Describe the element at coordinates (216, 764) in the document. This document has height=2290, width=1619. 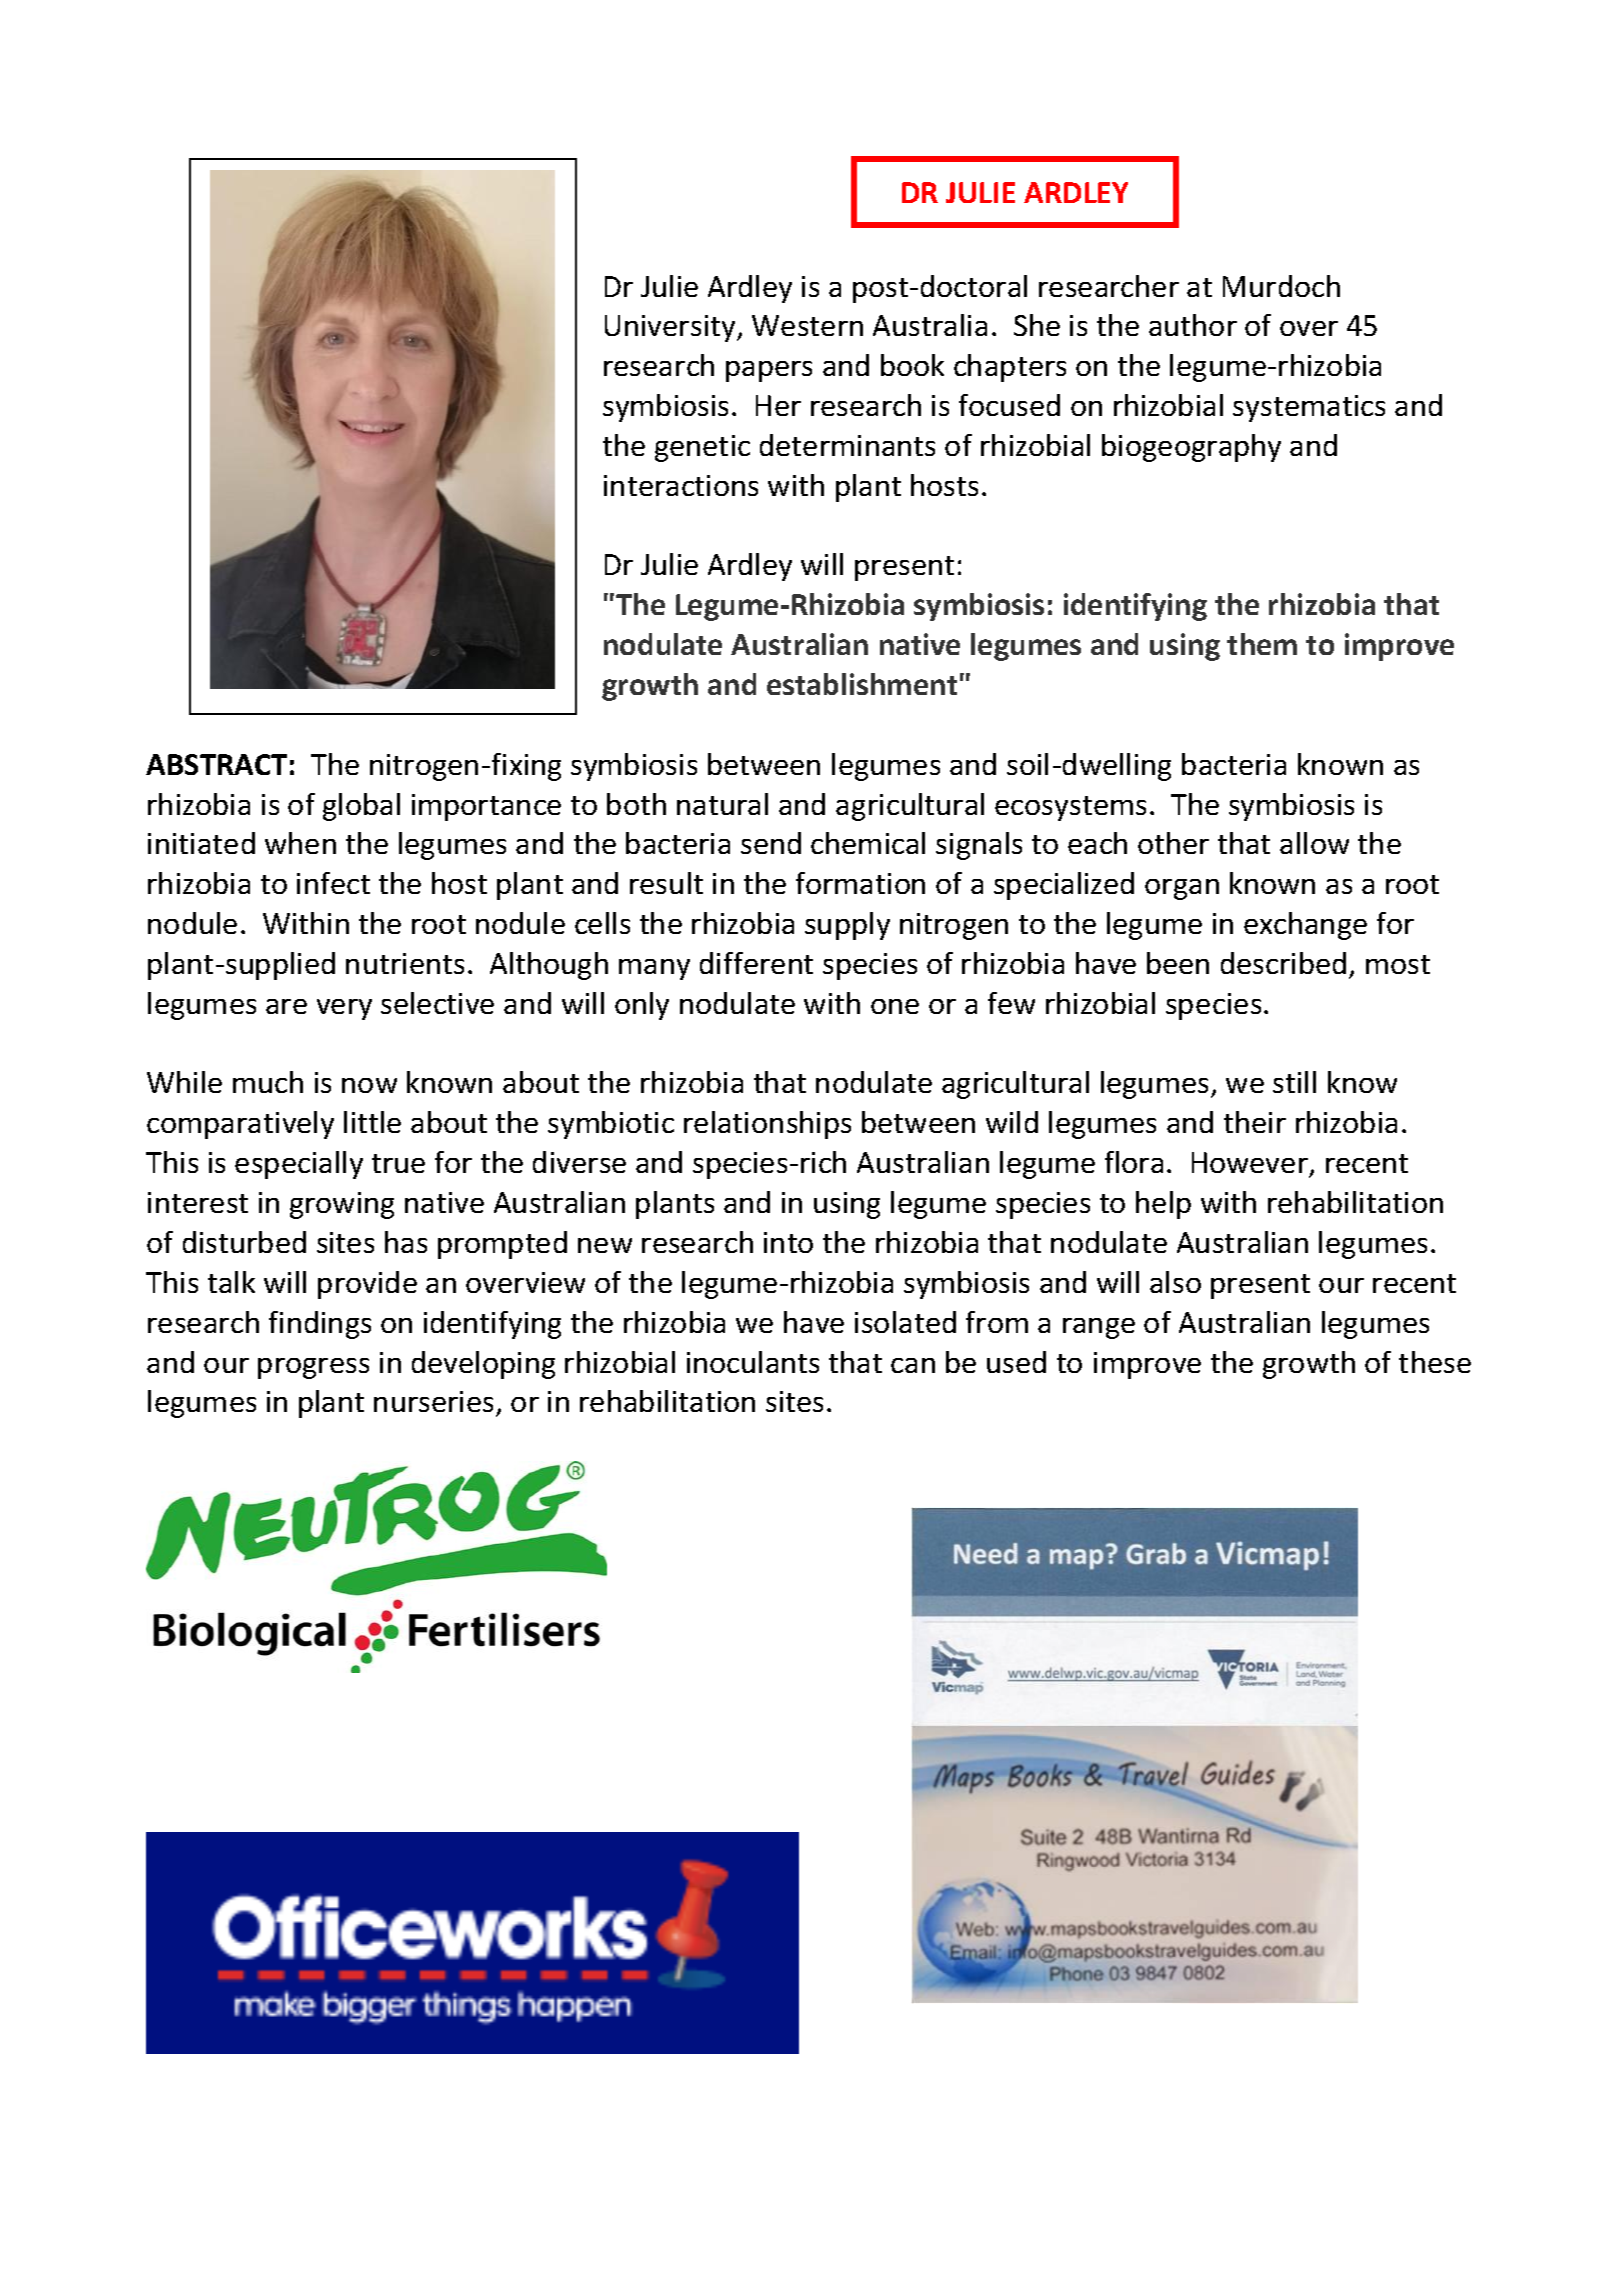
I see `ABSTRACT` at that location.
